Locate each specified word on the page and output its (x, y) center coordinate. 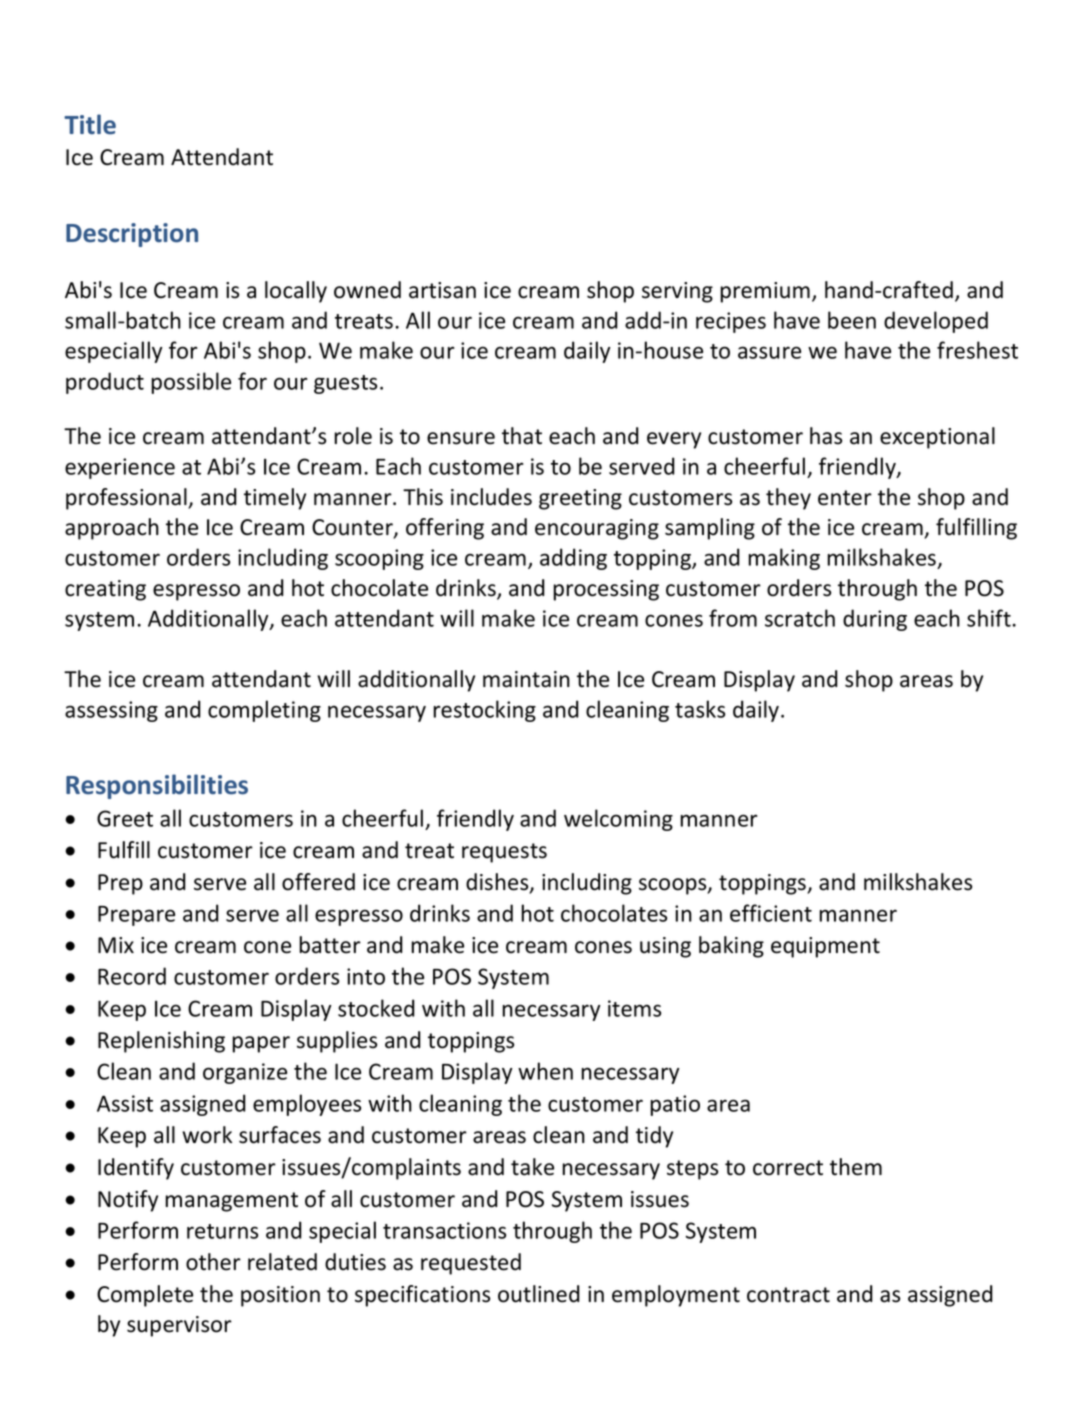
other (213, 1262)
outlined (539, 1294)
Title (90, 124)
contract (788, 1295)
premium (765, 292)
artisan (442, 290)
